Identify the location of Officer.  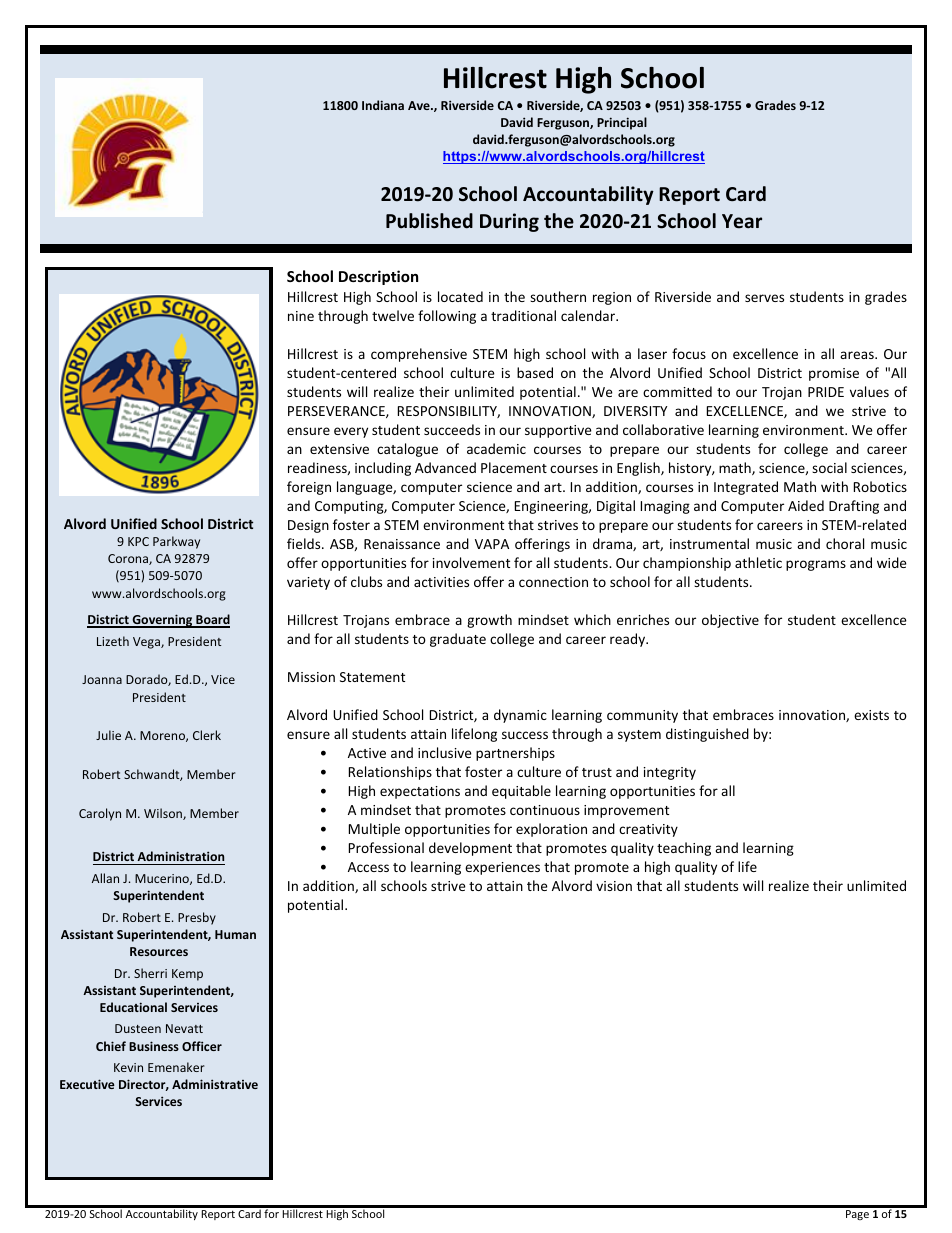
(202, 1046).
